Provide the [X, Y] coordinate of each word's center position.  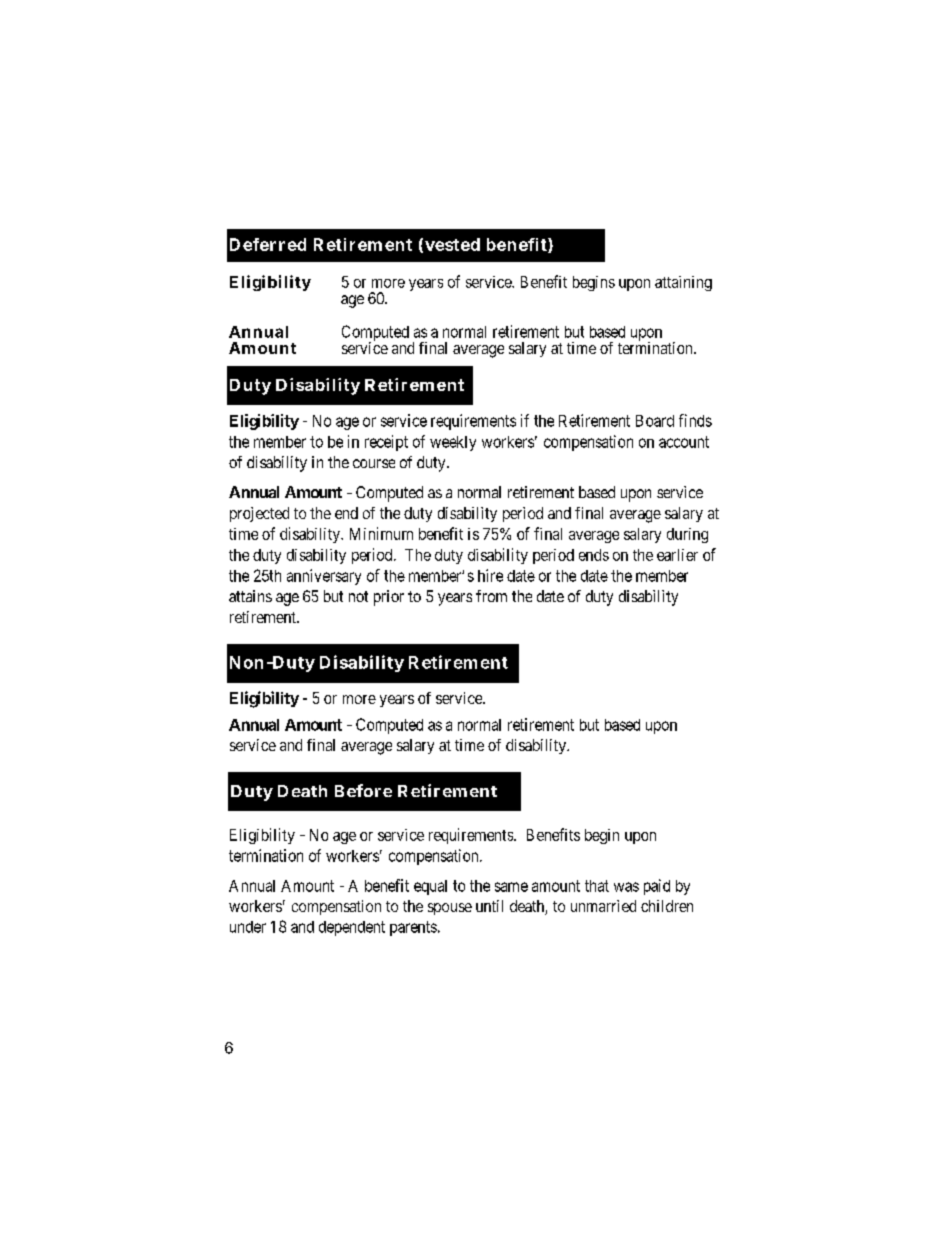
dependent [352, 928]
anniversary [324, 577]
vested [452, 244]
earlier [677, 555]
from [491, 596]
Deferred [268, 244]
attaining [683, 283]
